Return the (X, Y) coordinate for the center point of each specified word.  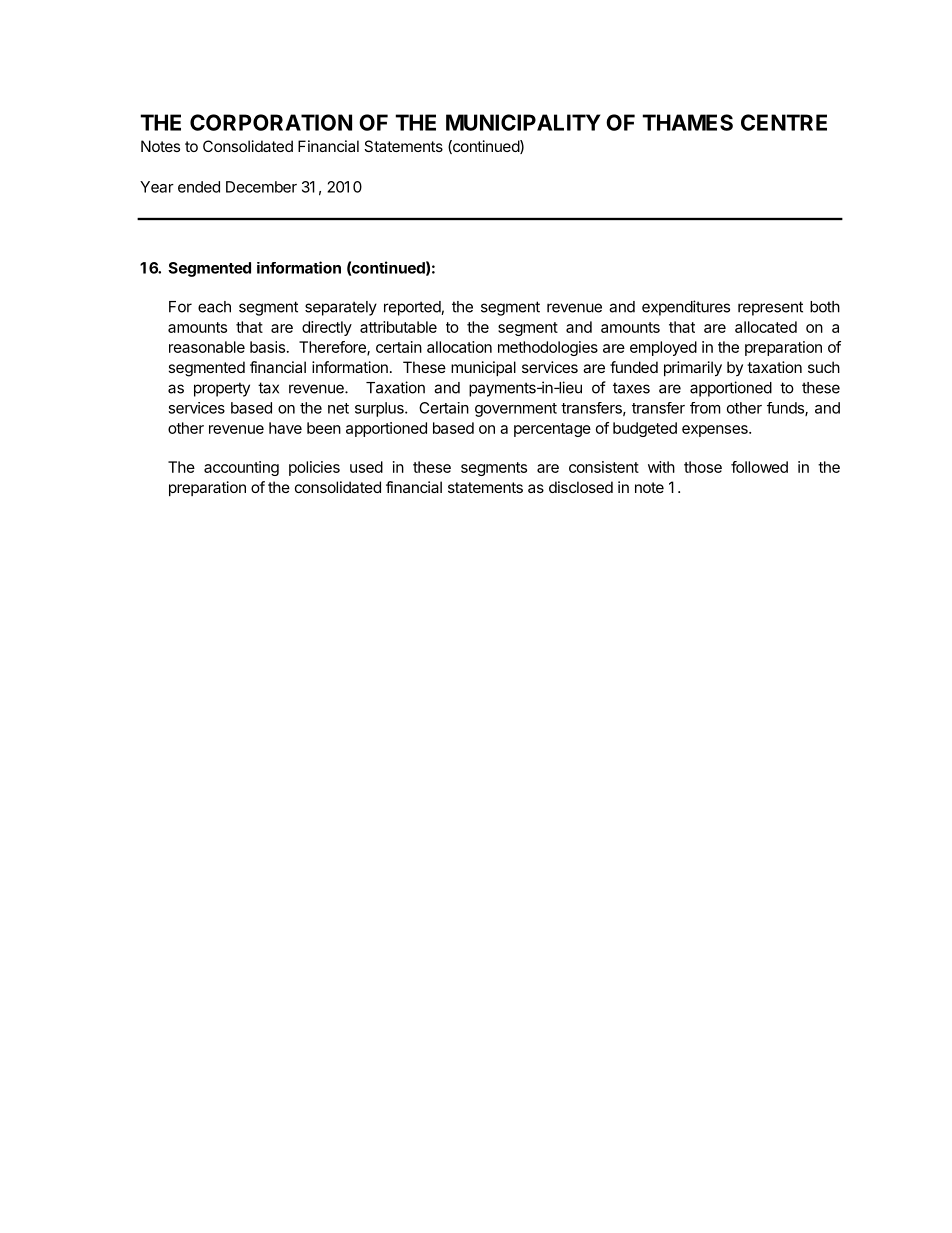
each (214, 307)
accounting (241, 468)
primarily (693, 369)
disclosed (581, 487)
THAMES (687, 122)
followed (759, 467)
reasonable (207, 347)
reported (413, 308)
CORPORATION (271, 122)
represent (770, 308)
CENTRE (784, 122)
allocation (459, 347)
